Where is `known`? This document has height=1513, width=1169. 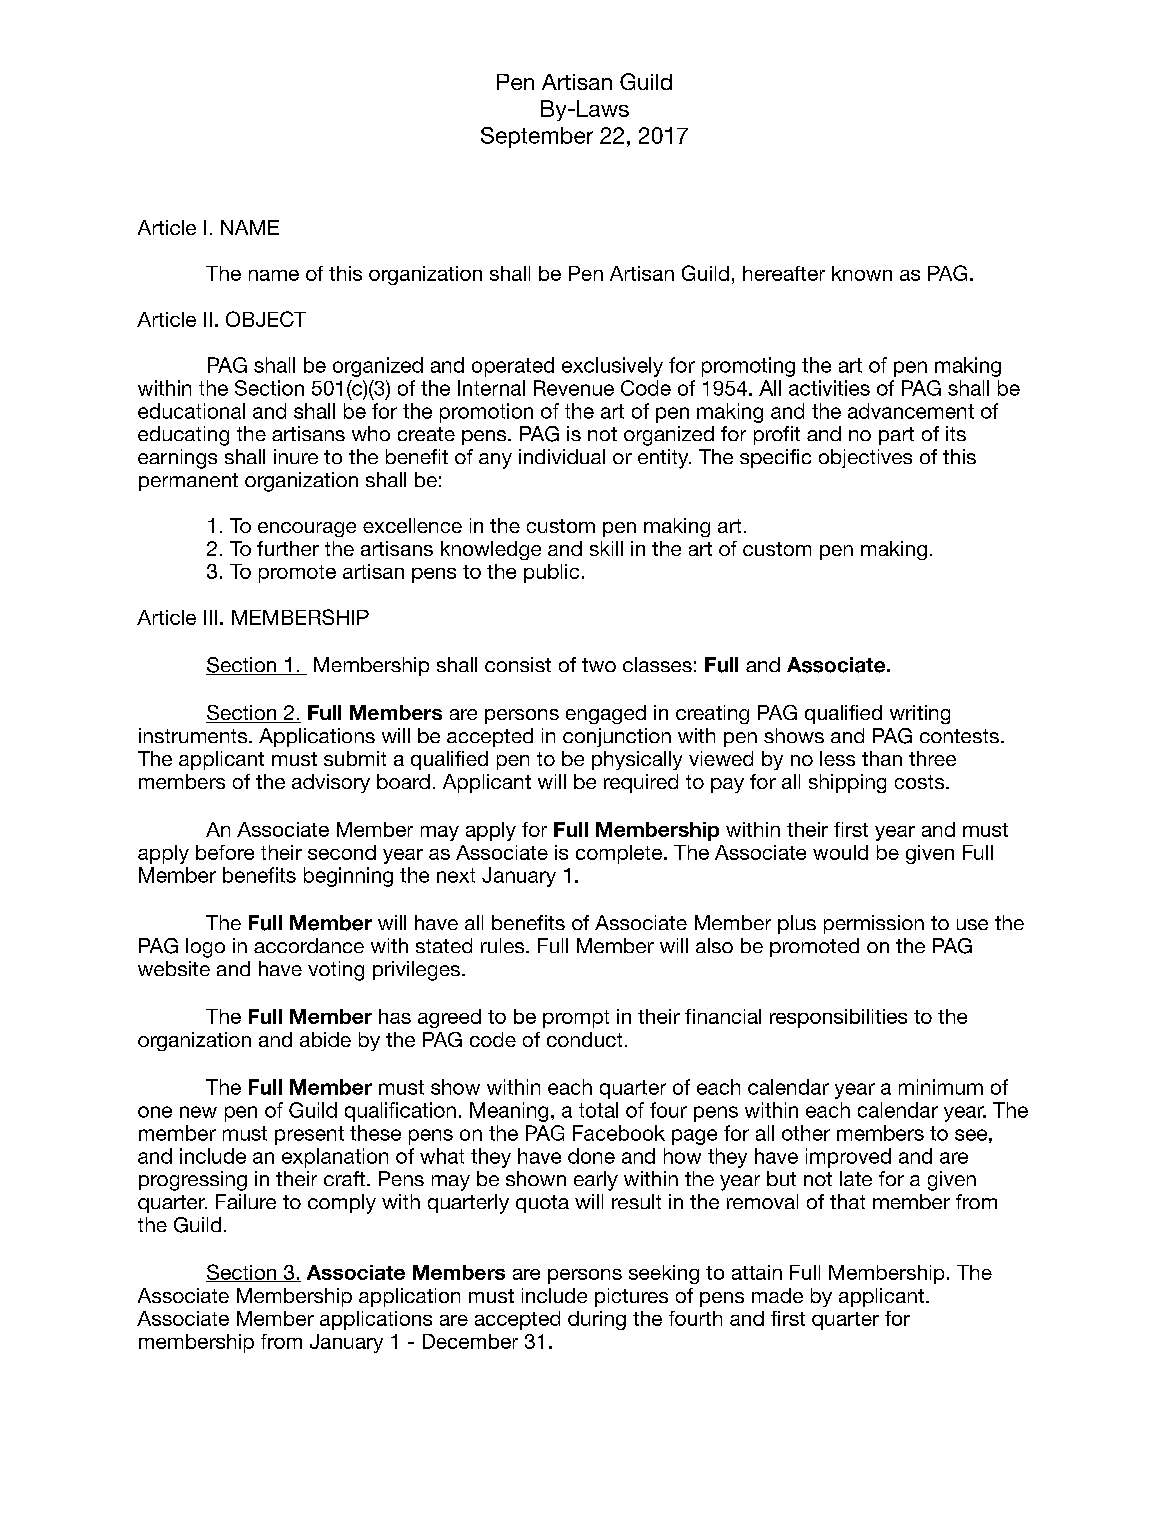 known is located at coordinates (862, 273).
